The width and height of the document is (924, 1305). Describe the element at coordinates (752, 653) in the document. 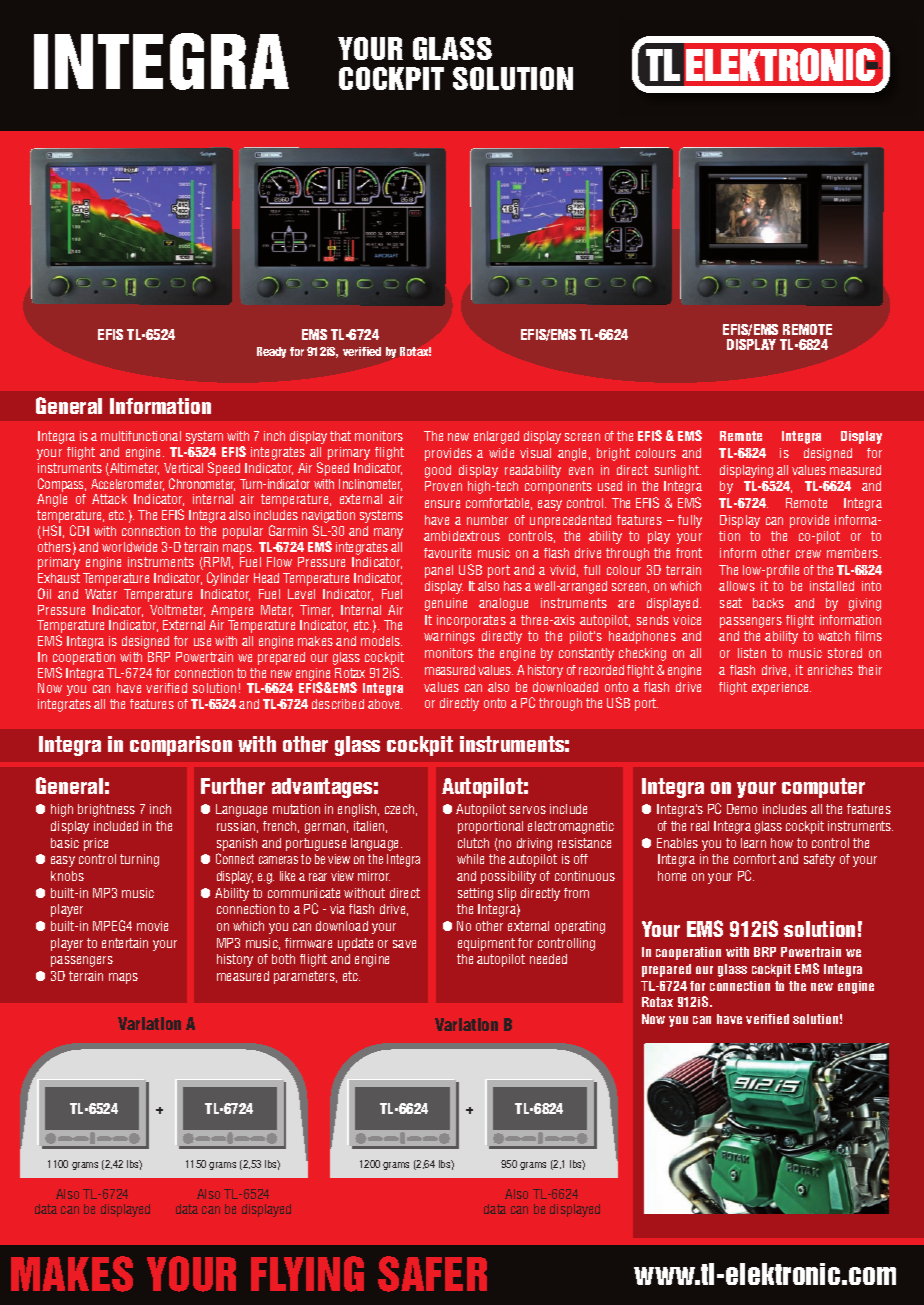

I see `listen` at that location.
